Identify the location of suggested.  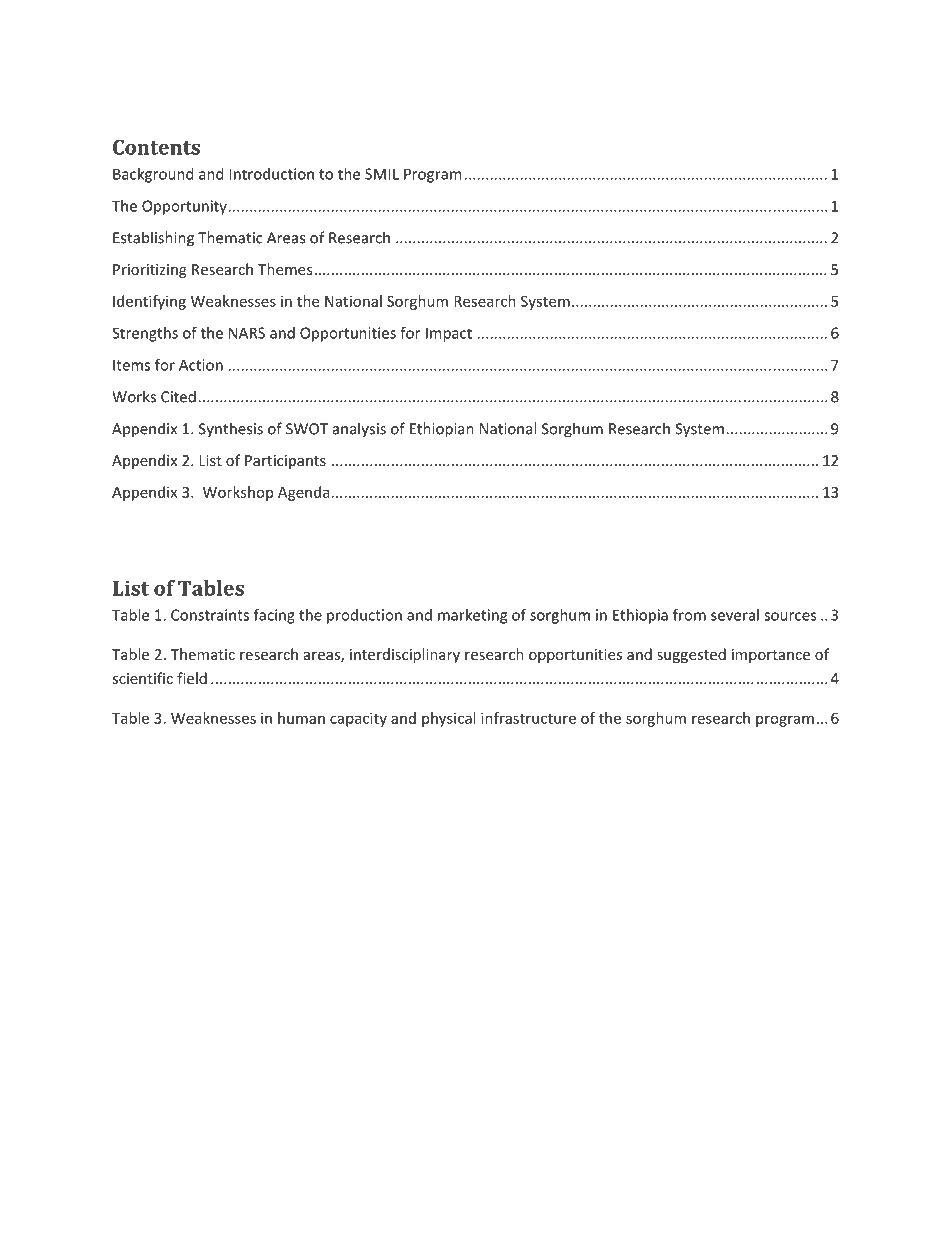
(691, 655).
